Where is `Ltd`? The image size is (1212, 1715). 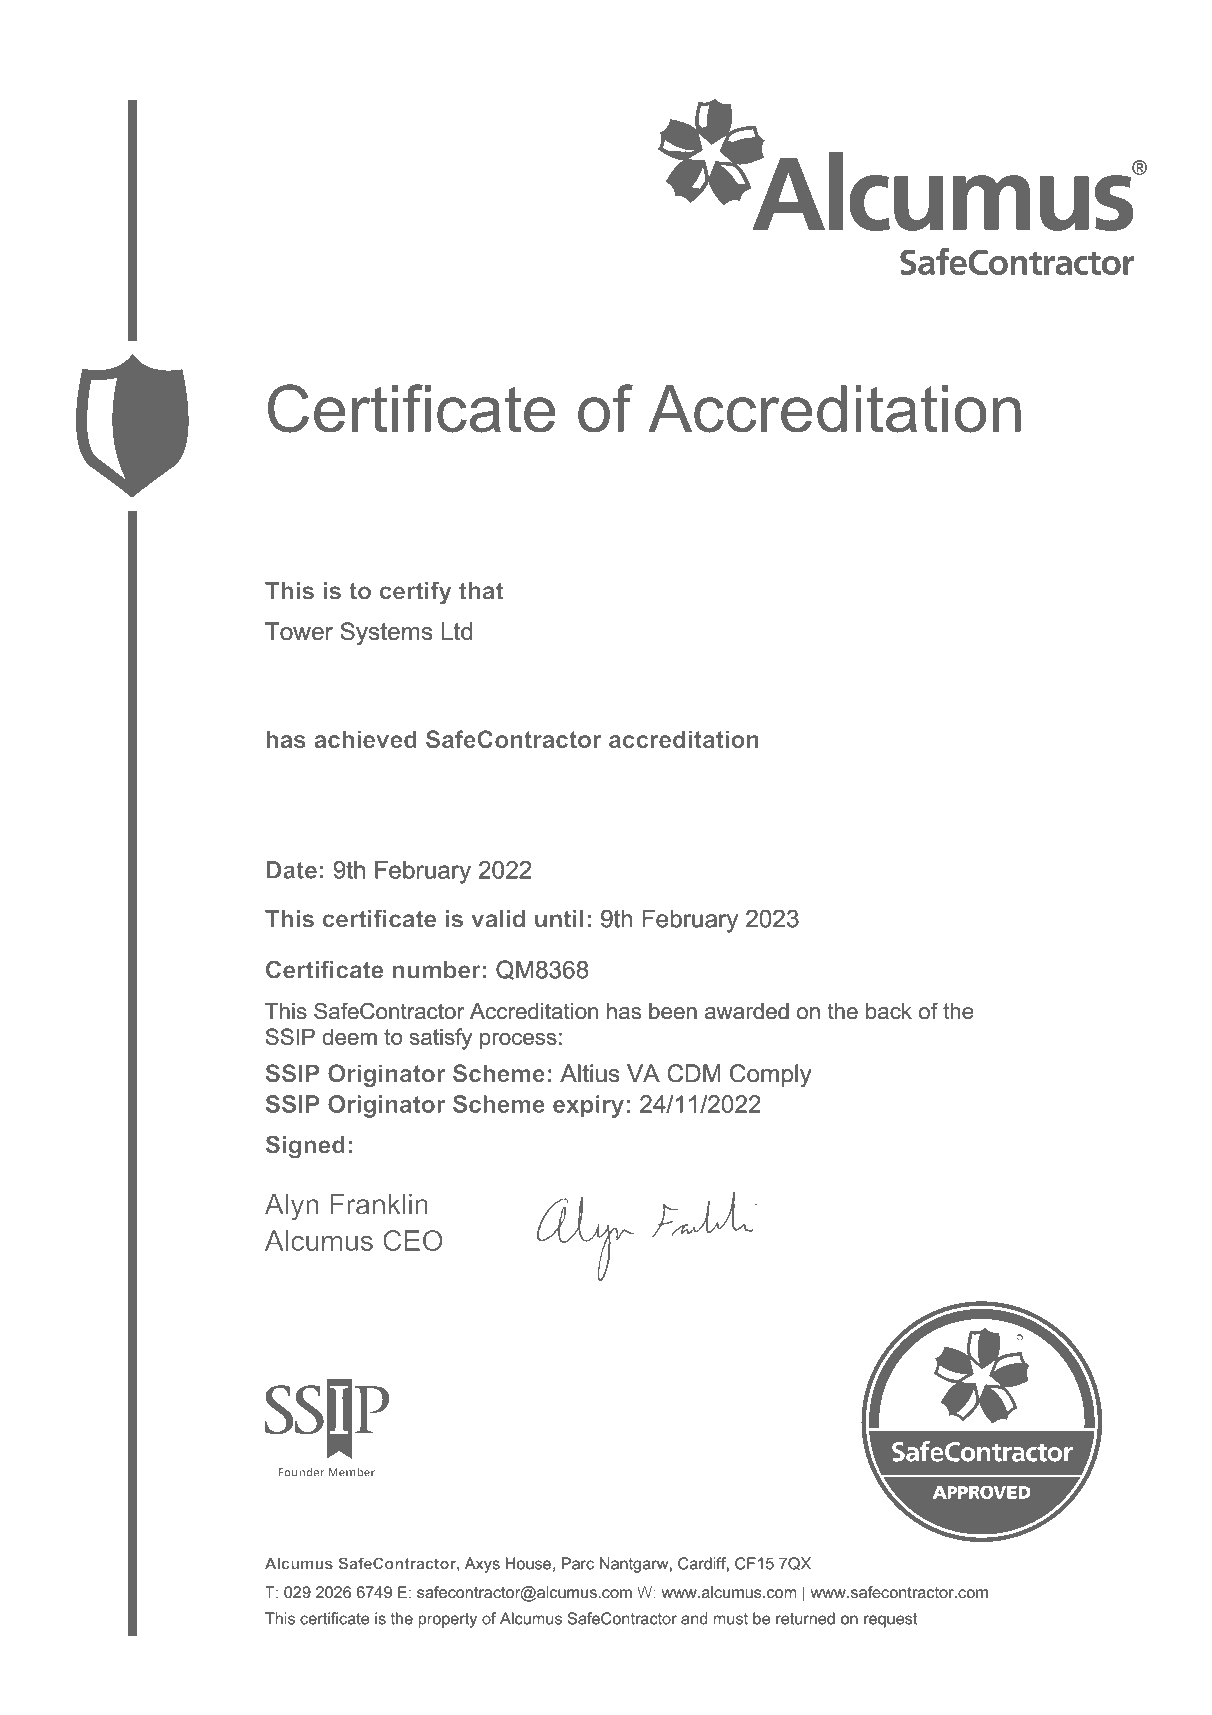
Ltd is located at coordinates (456, 631).
